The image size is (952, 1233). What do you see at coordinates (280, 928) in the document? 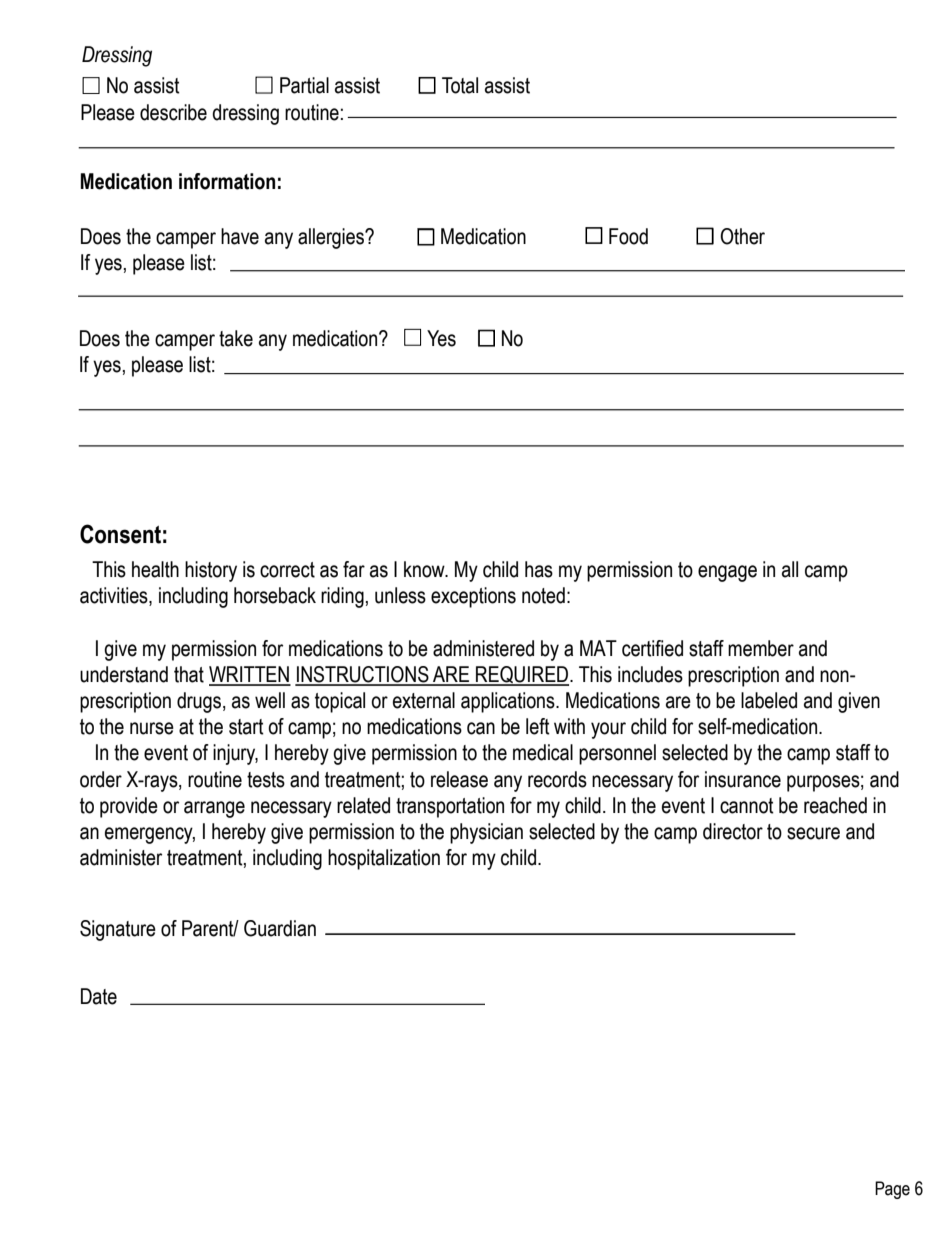
I see `Guardian` at bounding box center [280, 928].
